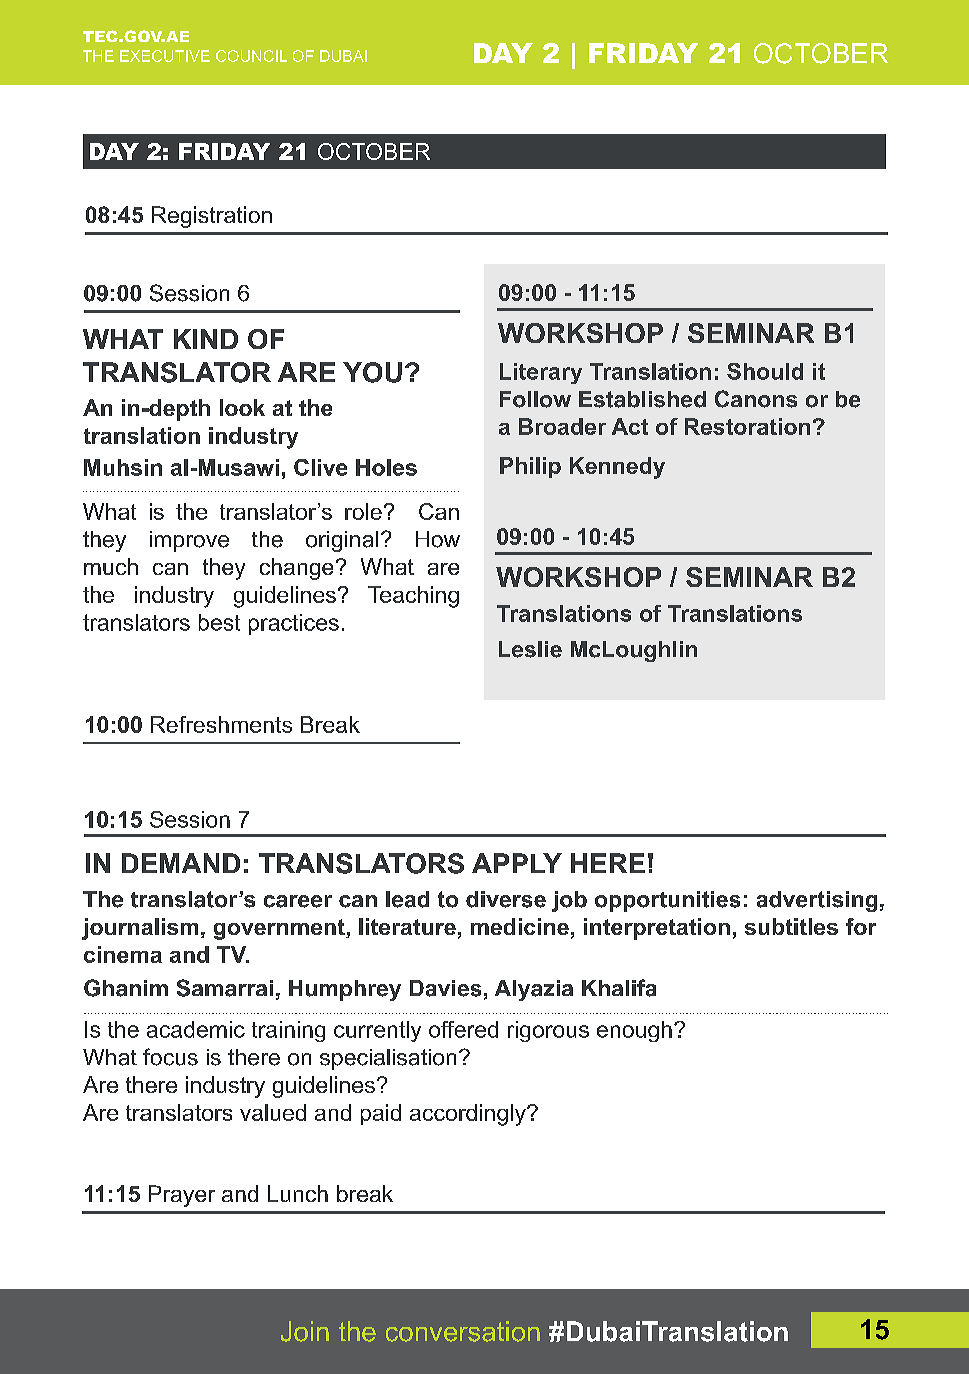  What do you see at coordinates (791, 926) in the screenshot?
I see `subtitles` at bounding box center [791, 926].
